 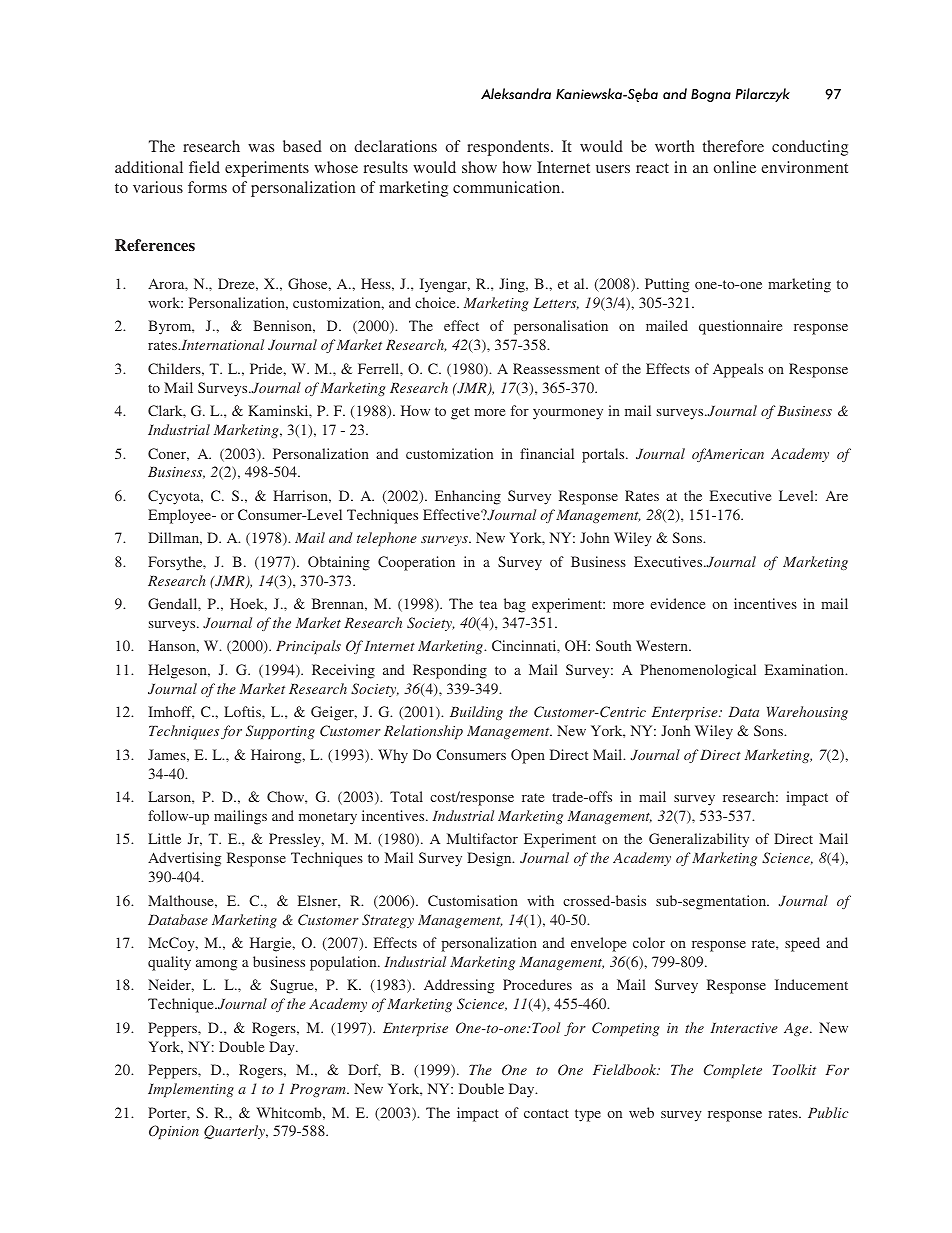 I want to click on Little, so click(x=164, y=838).
